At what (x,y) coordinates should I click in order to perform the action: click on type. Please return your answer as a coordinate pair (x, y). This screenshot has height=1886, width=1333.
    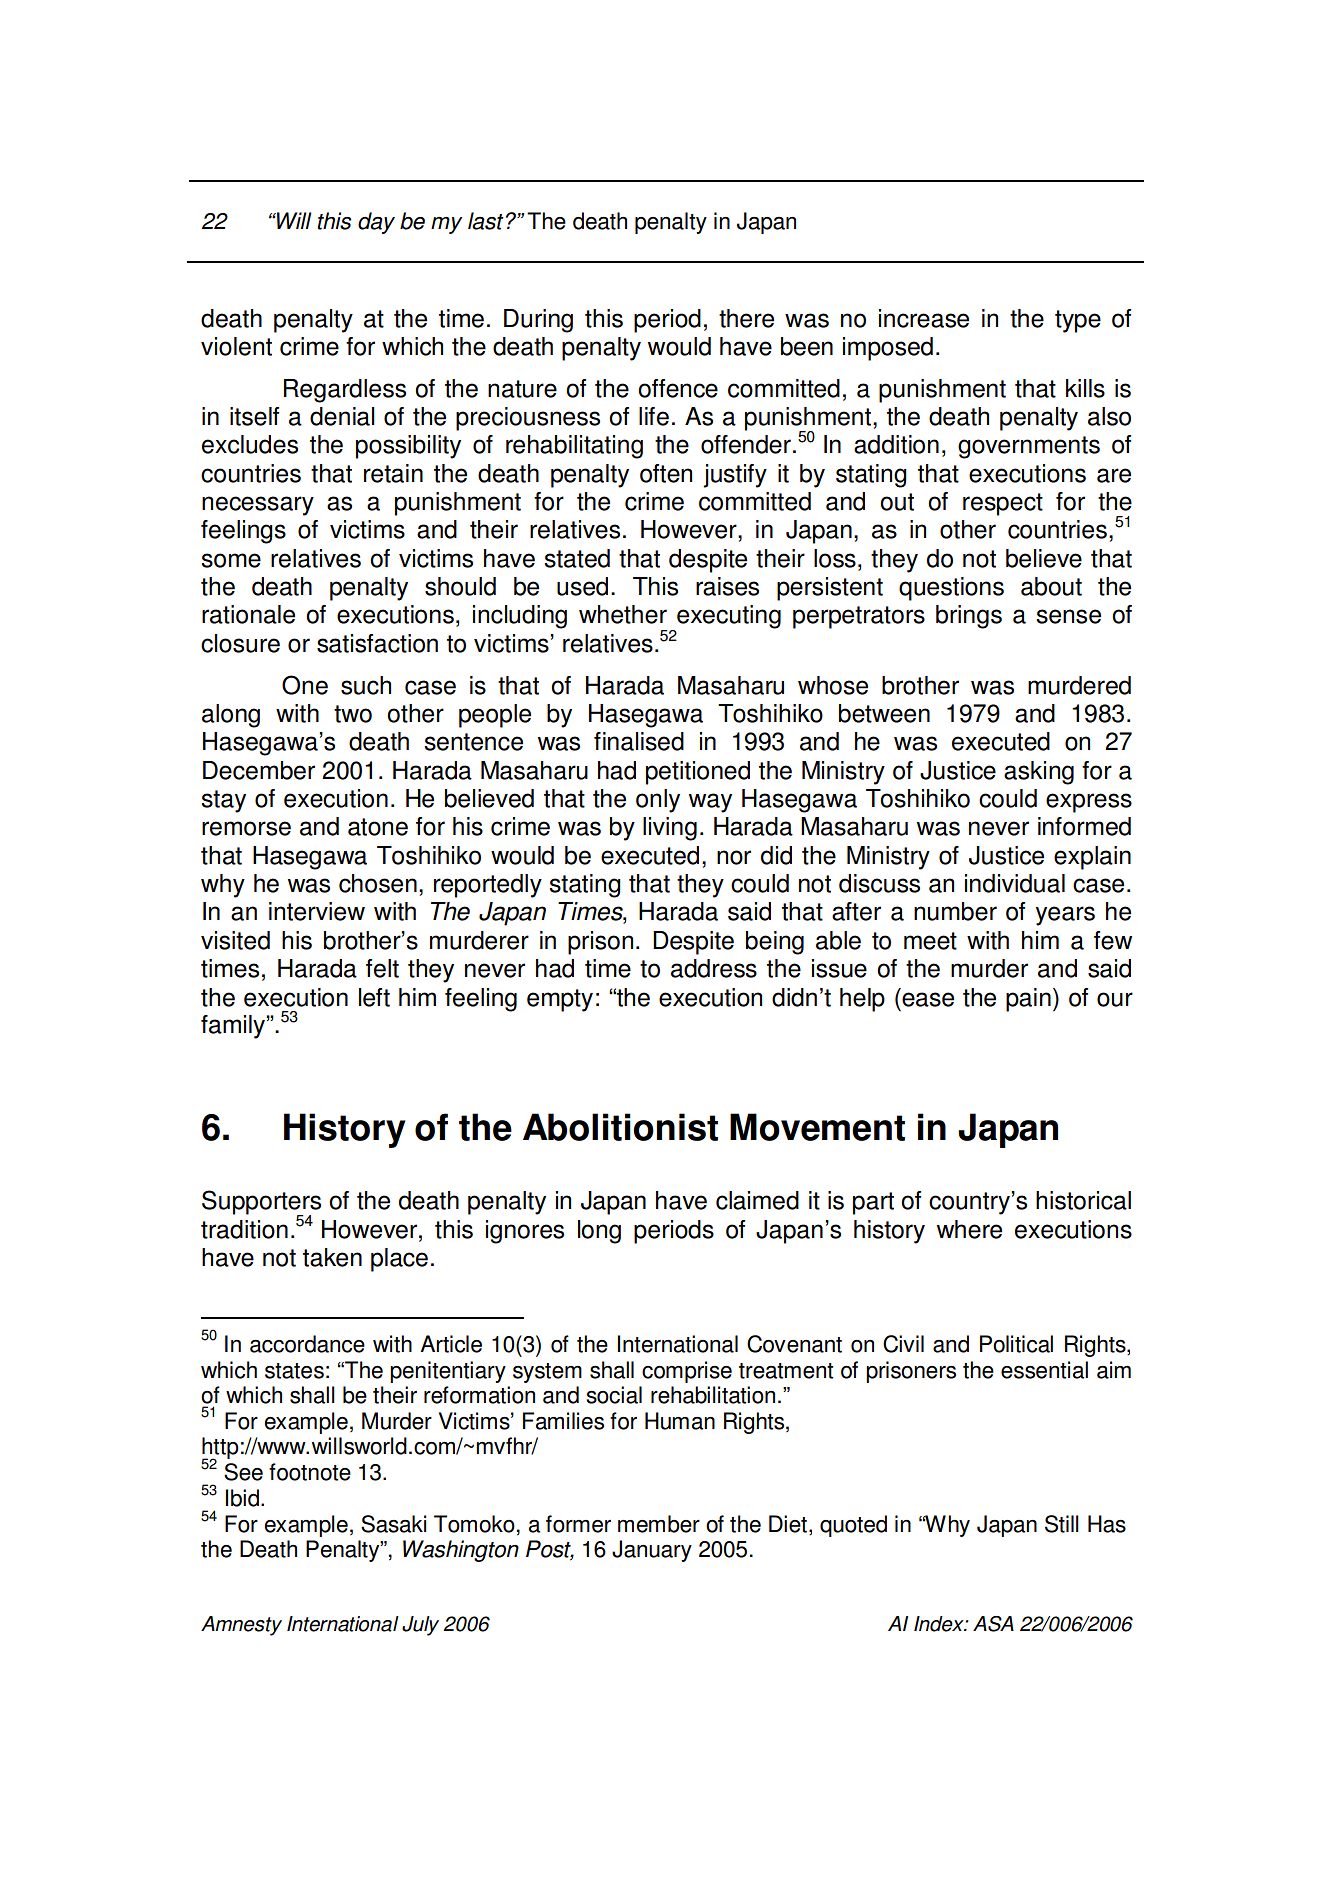
    Looking at the image, I should click on (1078, 321).
